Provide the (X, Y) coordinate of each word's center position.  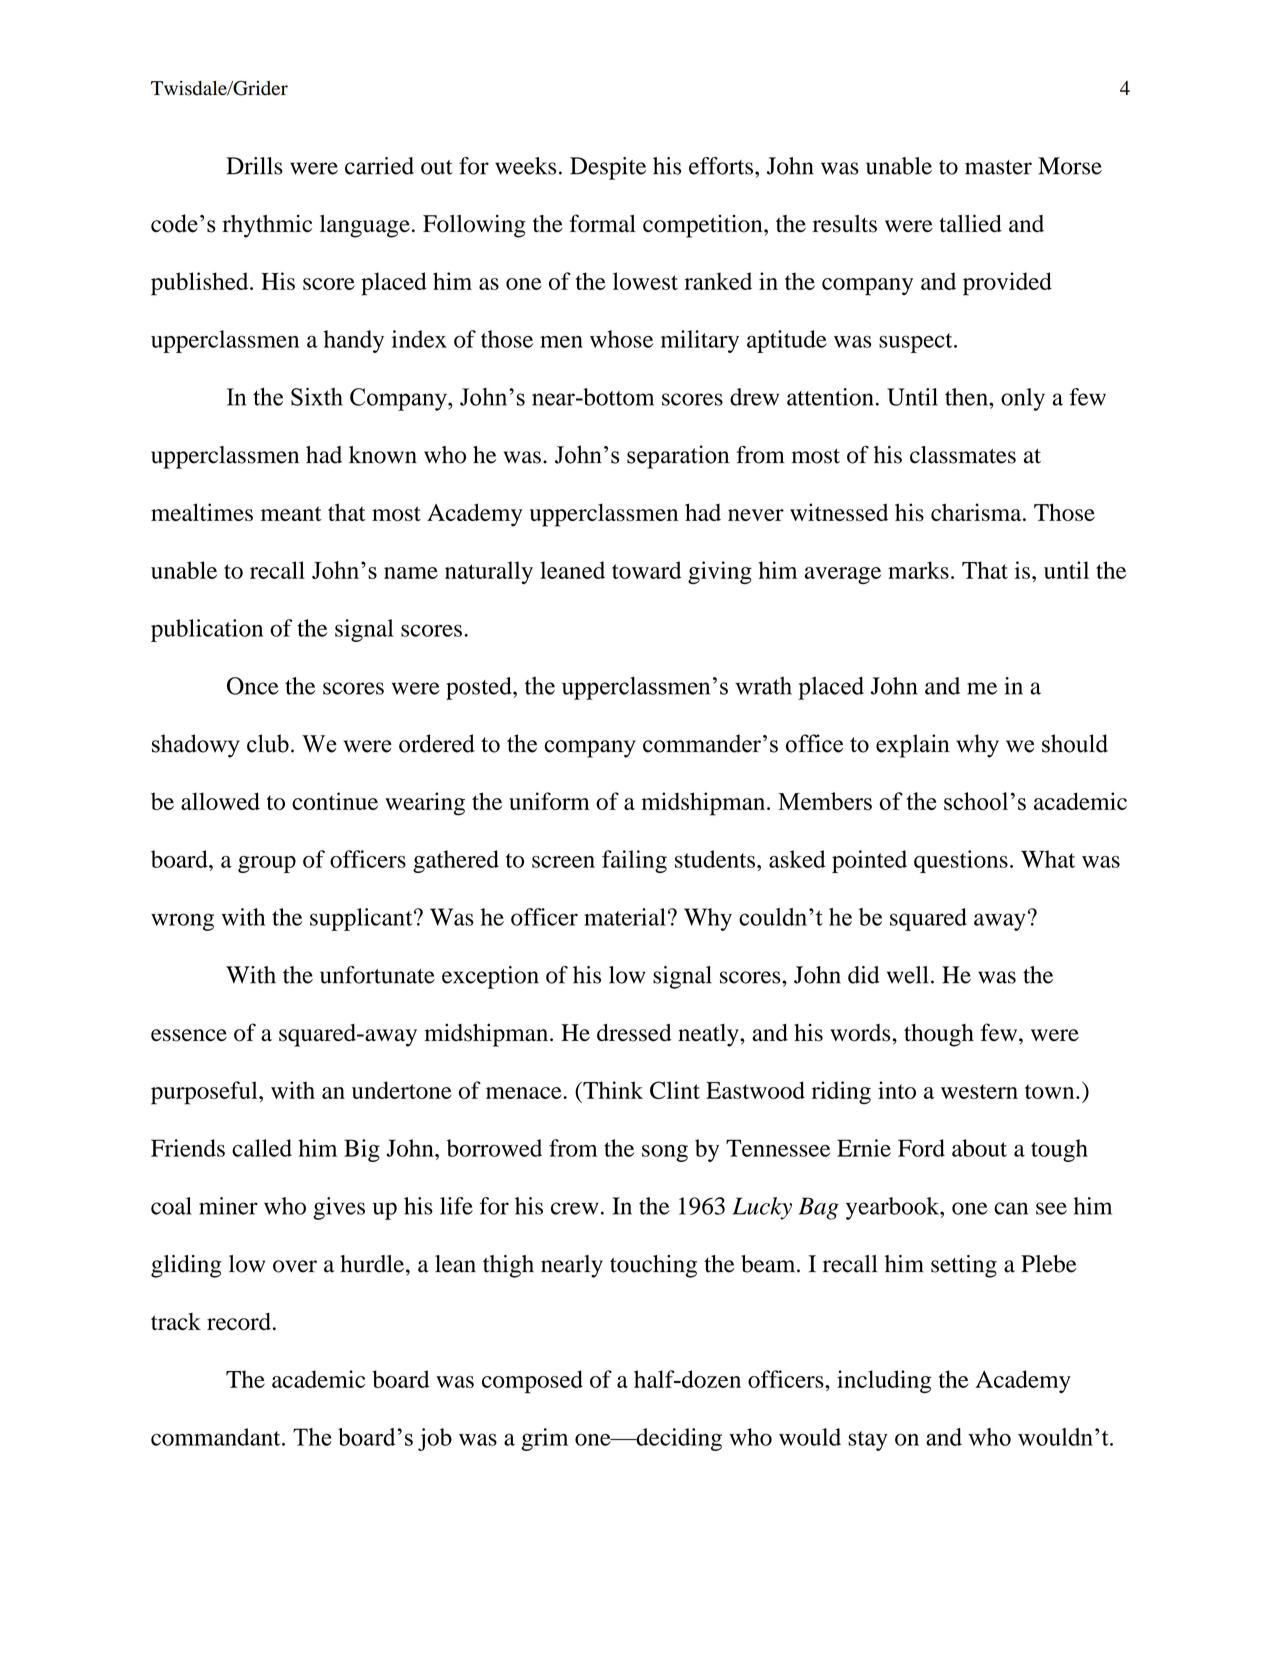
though (939, 1035)
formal (603, 223)
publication (207, 630)
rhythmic (267, 226)
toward (646, 570)
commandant (217, 1437)
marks (918, 570)
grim (544, 1439)
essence (189, 1035)
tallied (970, 223)
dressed (634, 1033)
